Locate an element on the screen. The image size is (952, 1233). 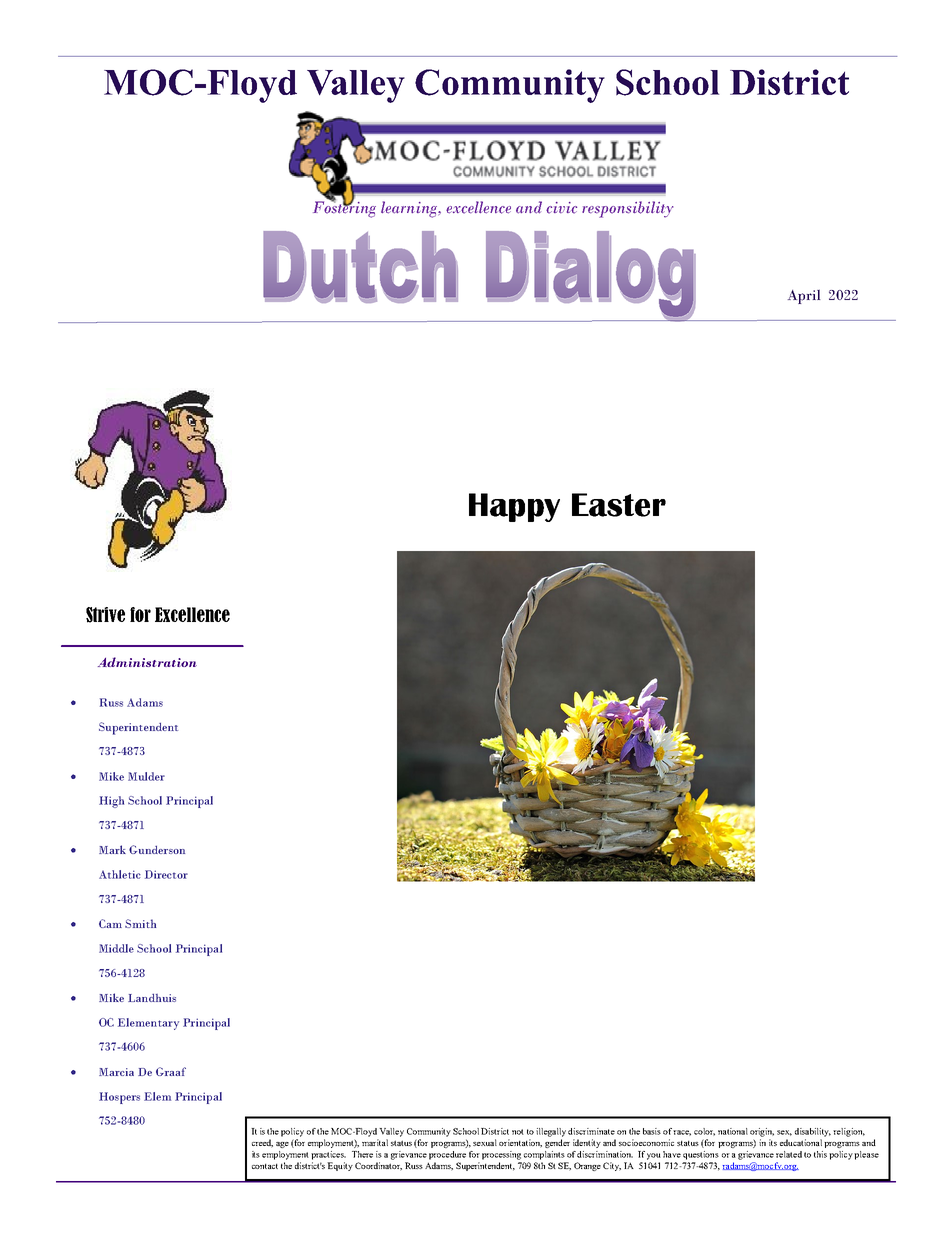
origin is located at coordinates (762, 1132).
